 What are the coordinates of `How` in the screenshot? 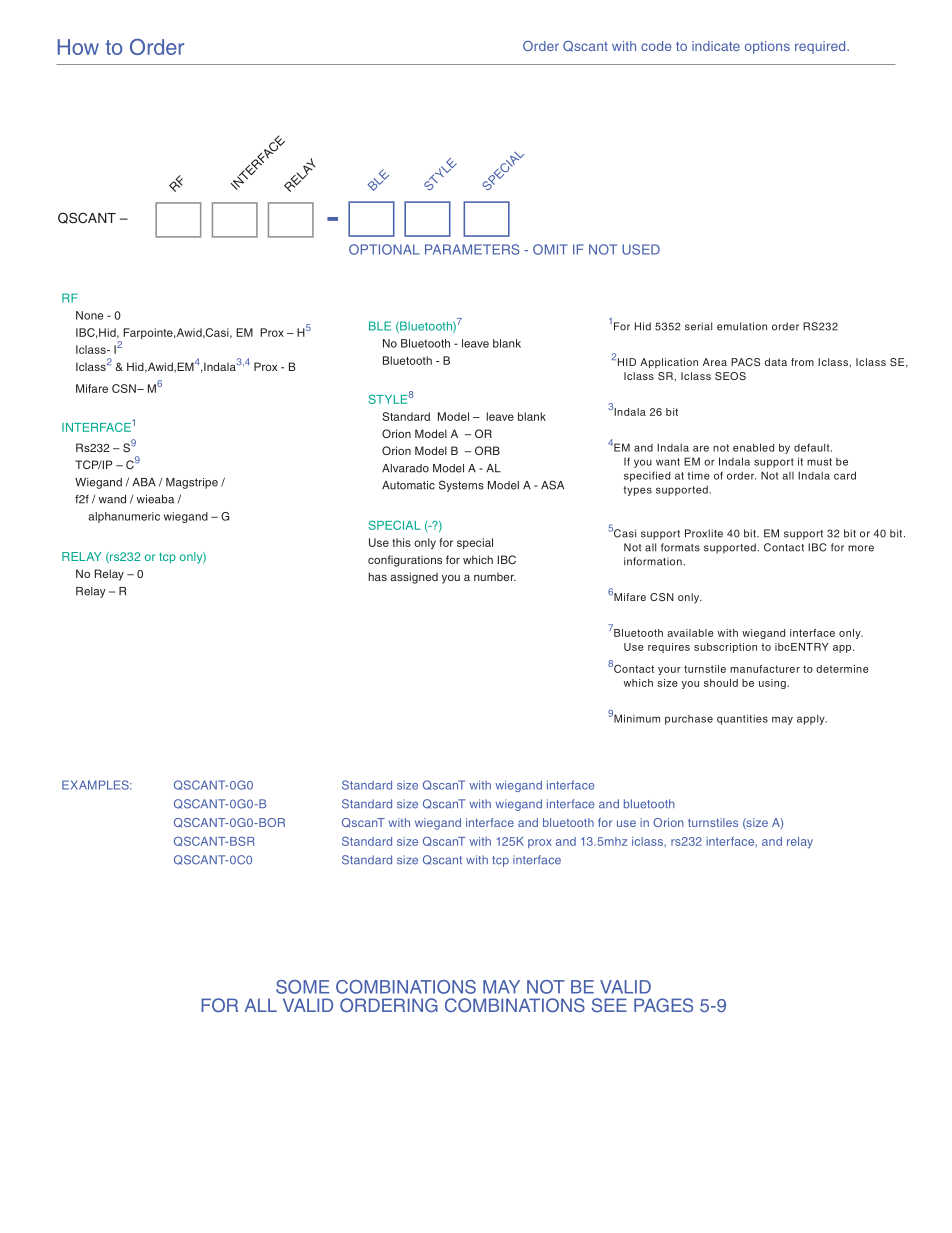 It's located at (78, 47).
